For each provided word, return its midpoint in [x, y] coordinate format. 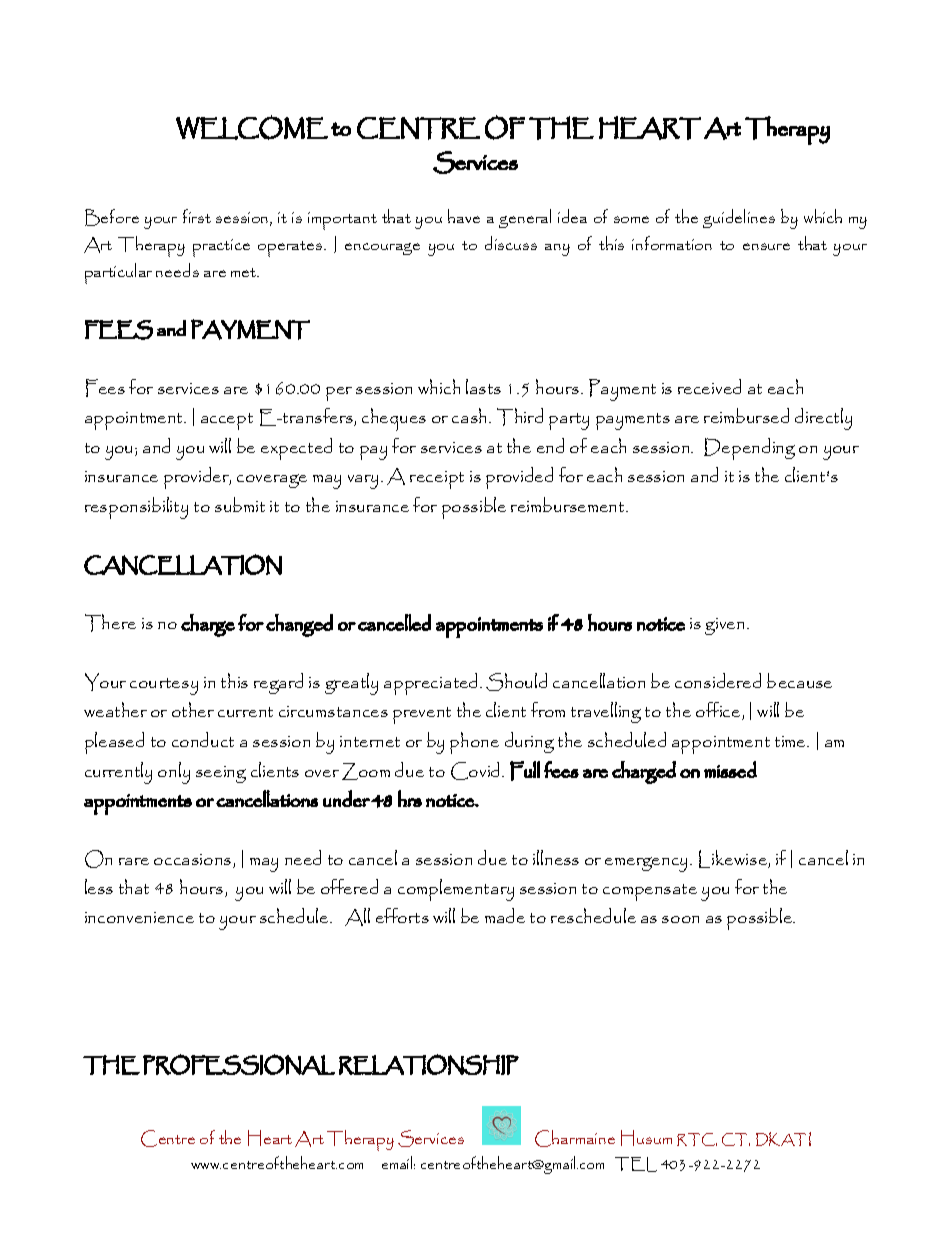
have [464, 216]
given [724, 626]
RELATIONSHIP [429, 1064]
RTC [697, 1139]
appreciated [432, 684]
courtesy [164, 686]
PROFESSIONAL [239, 1064]
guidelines [739, 218]
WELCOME [252, 127]
